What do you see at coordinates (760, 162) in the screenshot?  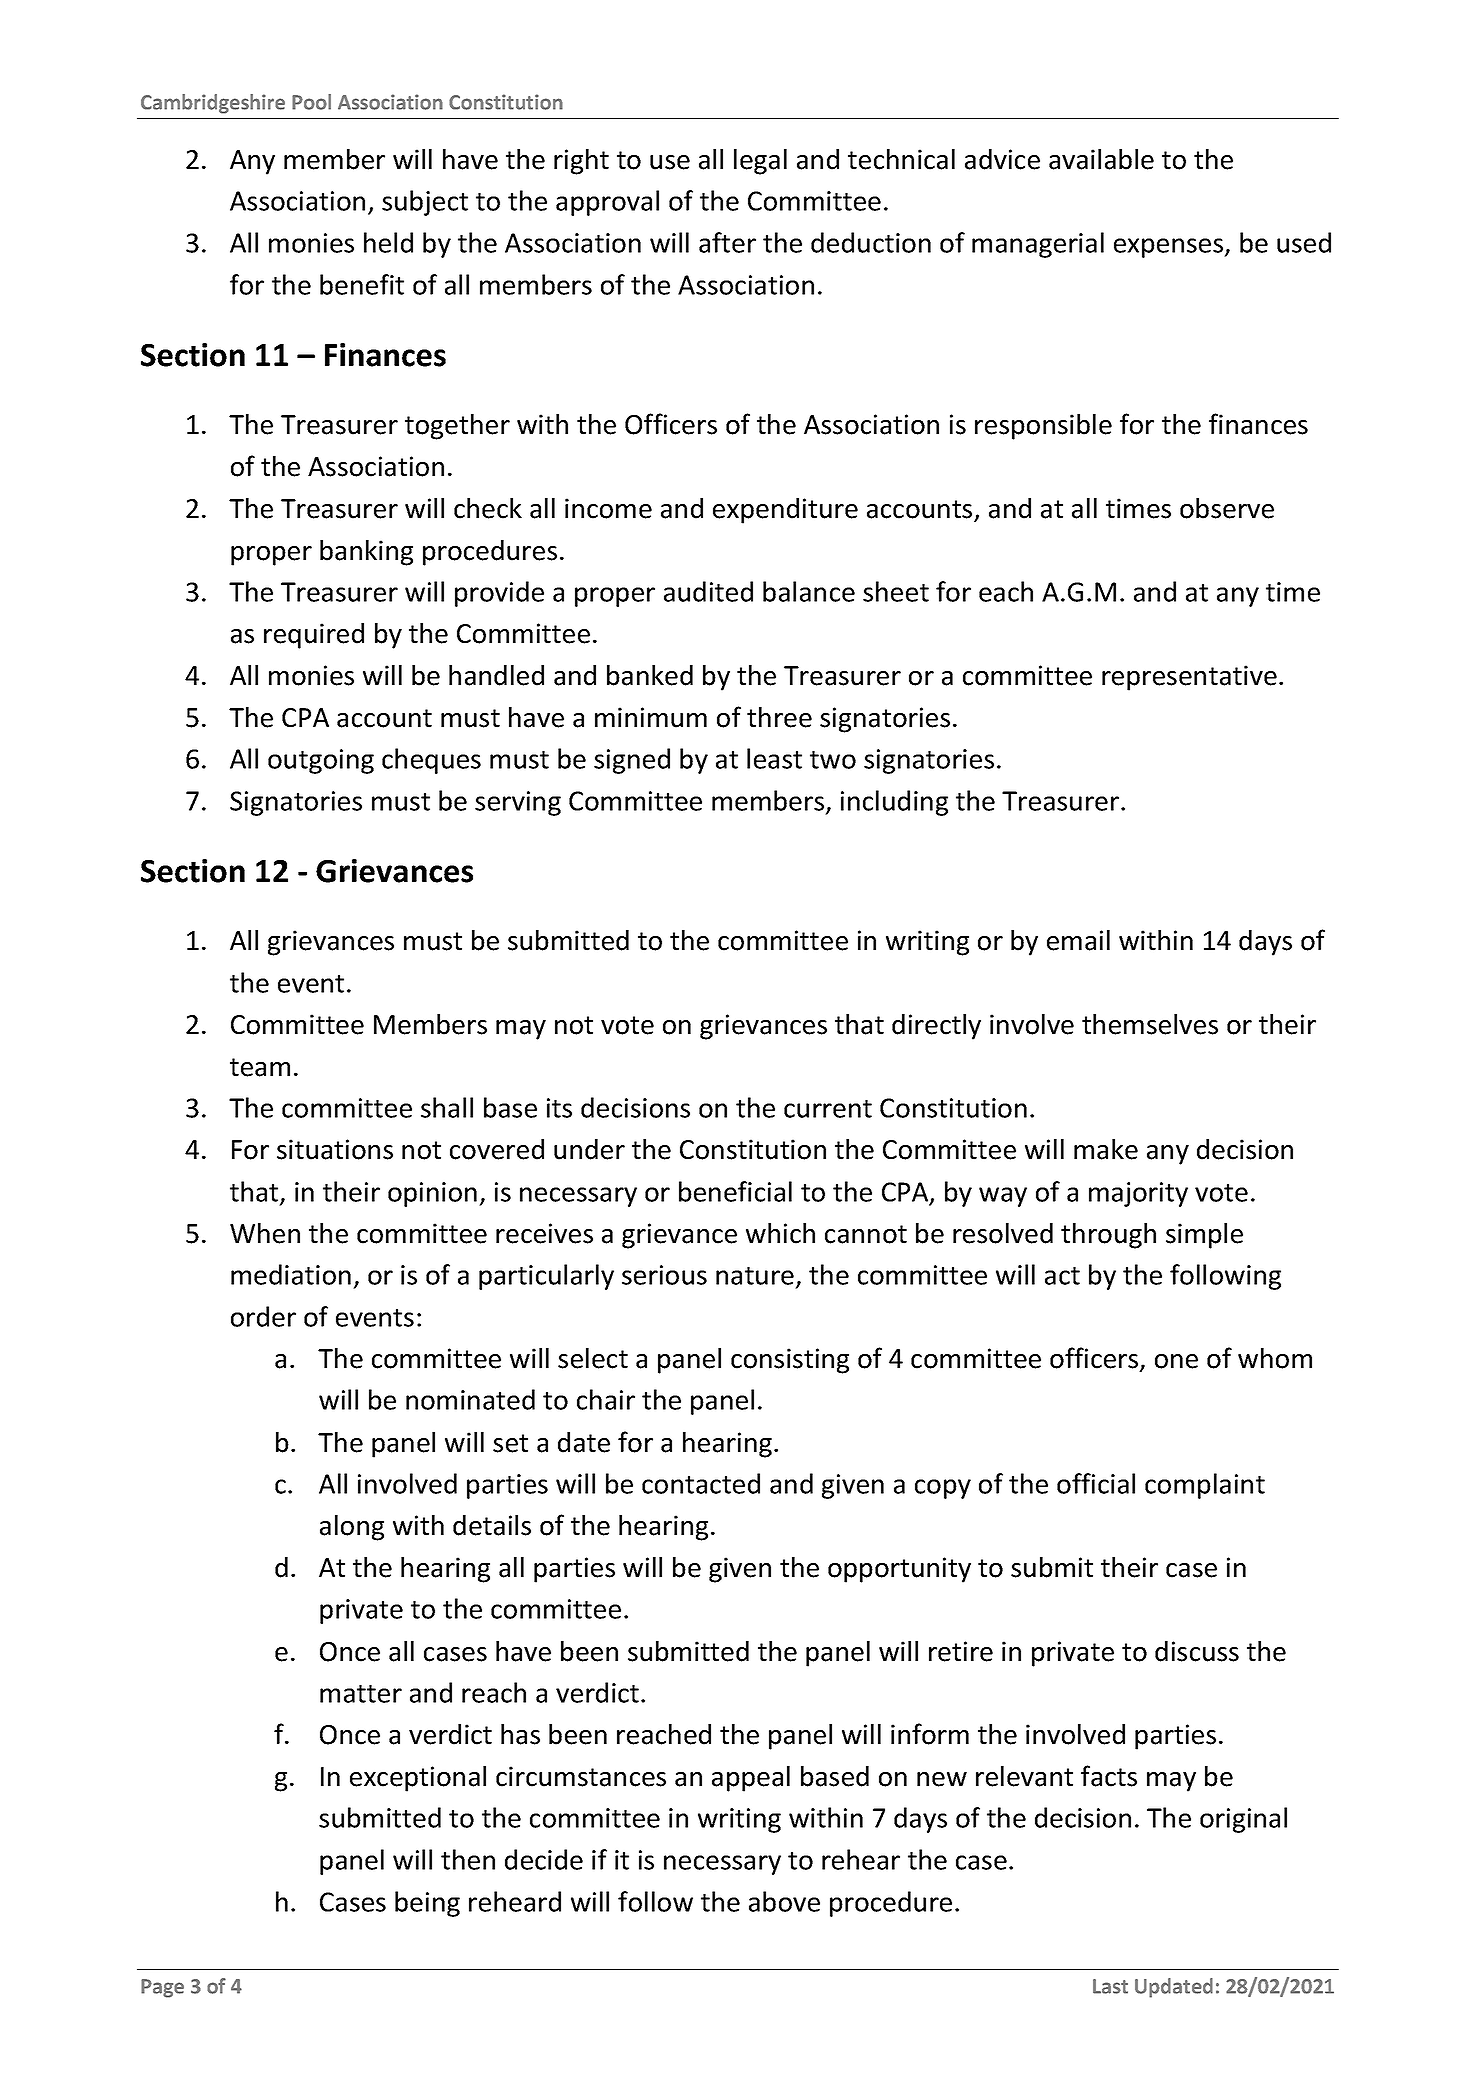 I see `legal` at bounding box center [760, 162].
